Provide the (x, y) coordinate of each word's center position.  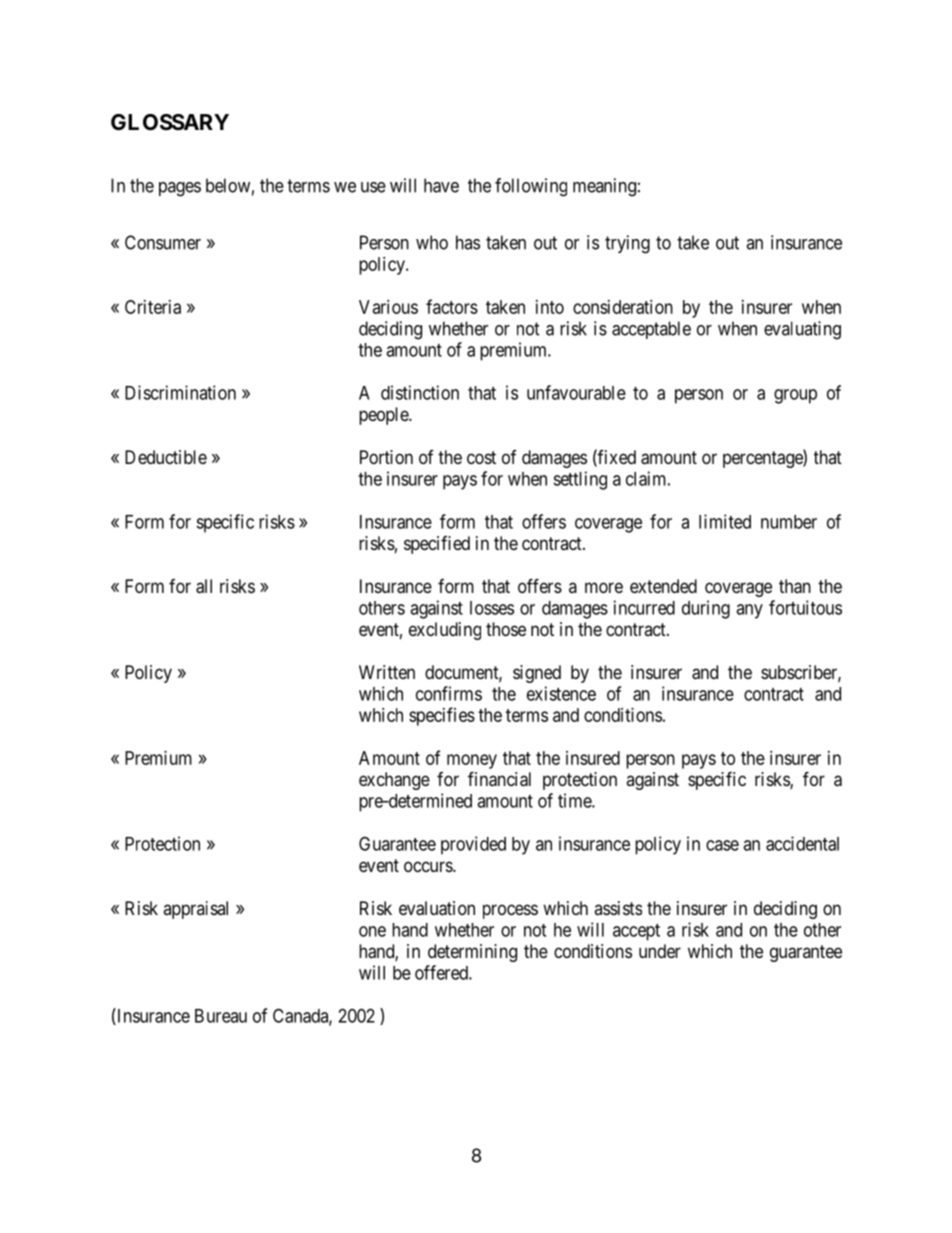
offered (442, 972)
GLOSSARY (170, 122)
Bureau (221, 1016)
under (660, 951)
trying (627, 244)
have (441, 185)
